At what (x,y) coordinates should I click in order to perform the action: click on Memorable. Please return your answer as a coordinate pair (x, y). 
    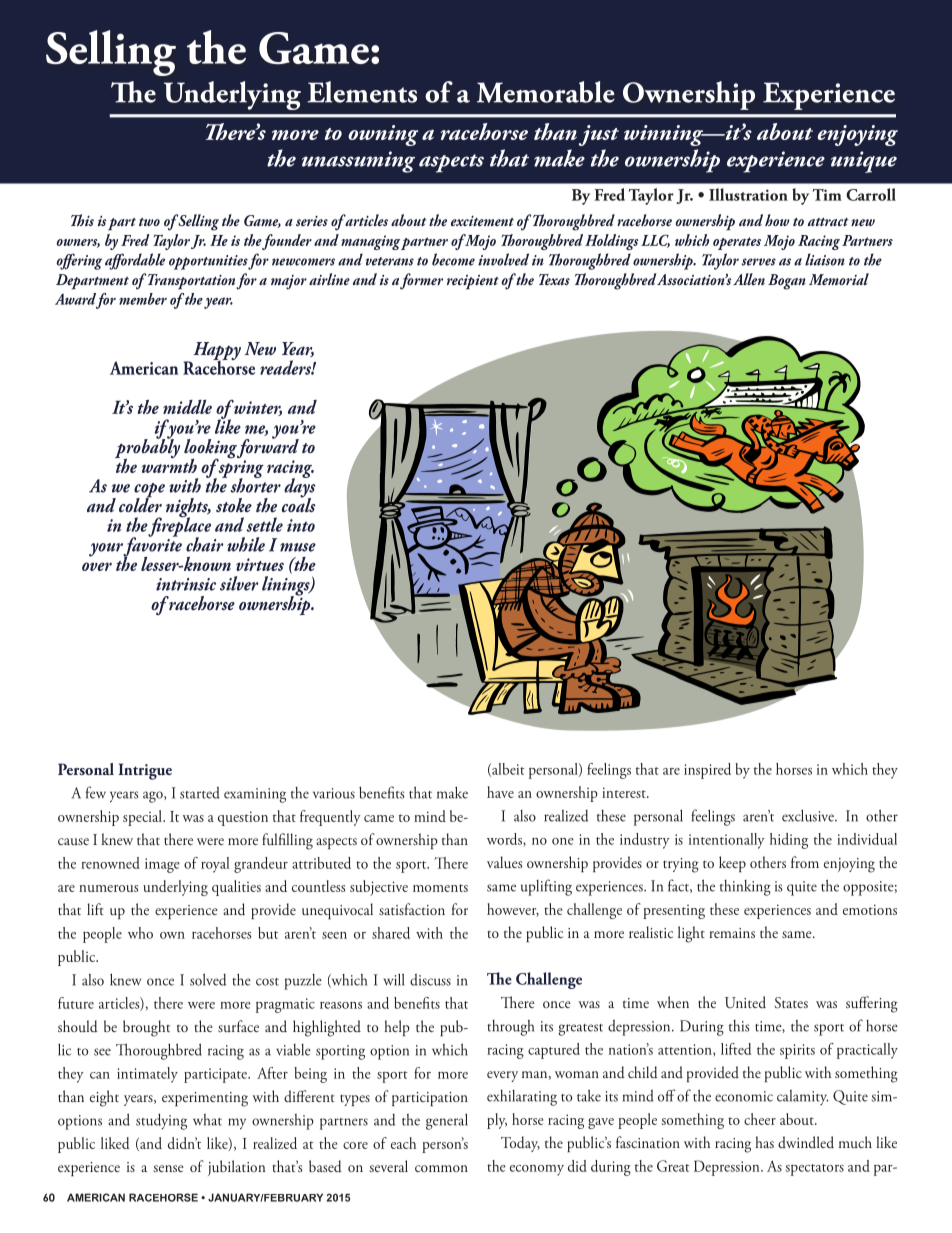
    Looking at the image, I should click on (546, 92).
